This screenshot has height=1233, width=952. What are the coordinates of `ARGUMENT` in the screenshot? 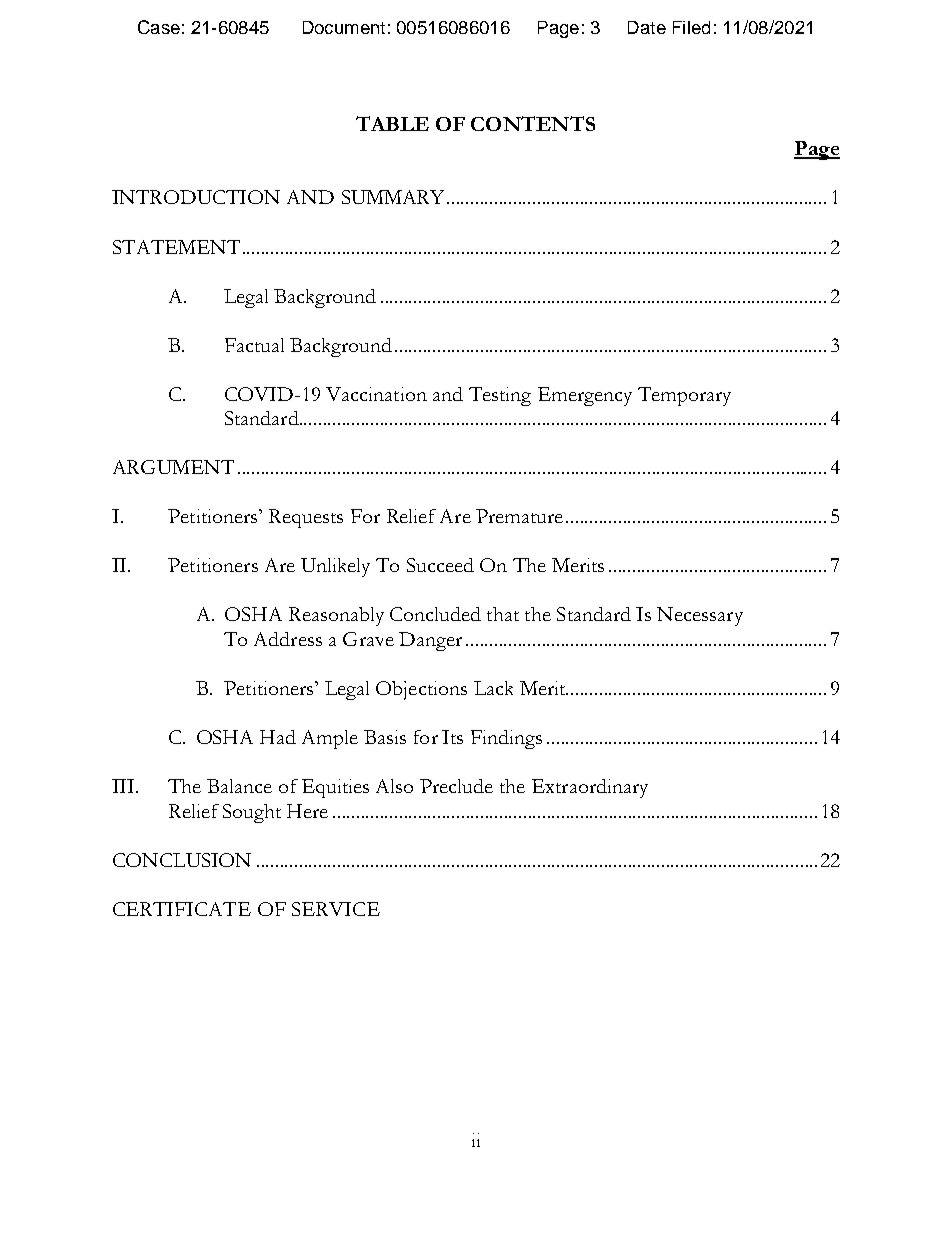 It's located at (173, 467).
